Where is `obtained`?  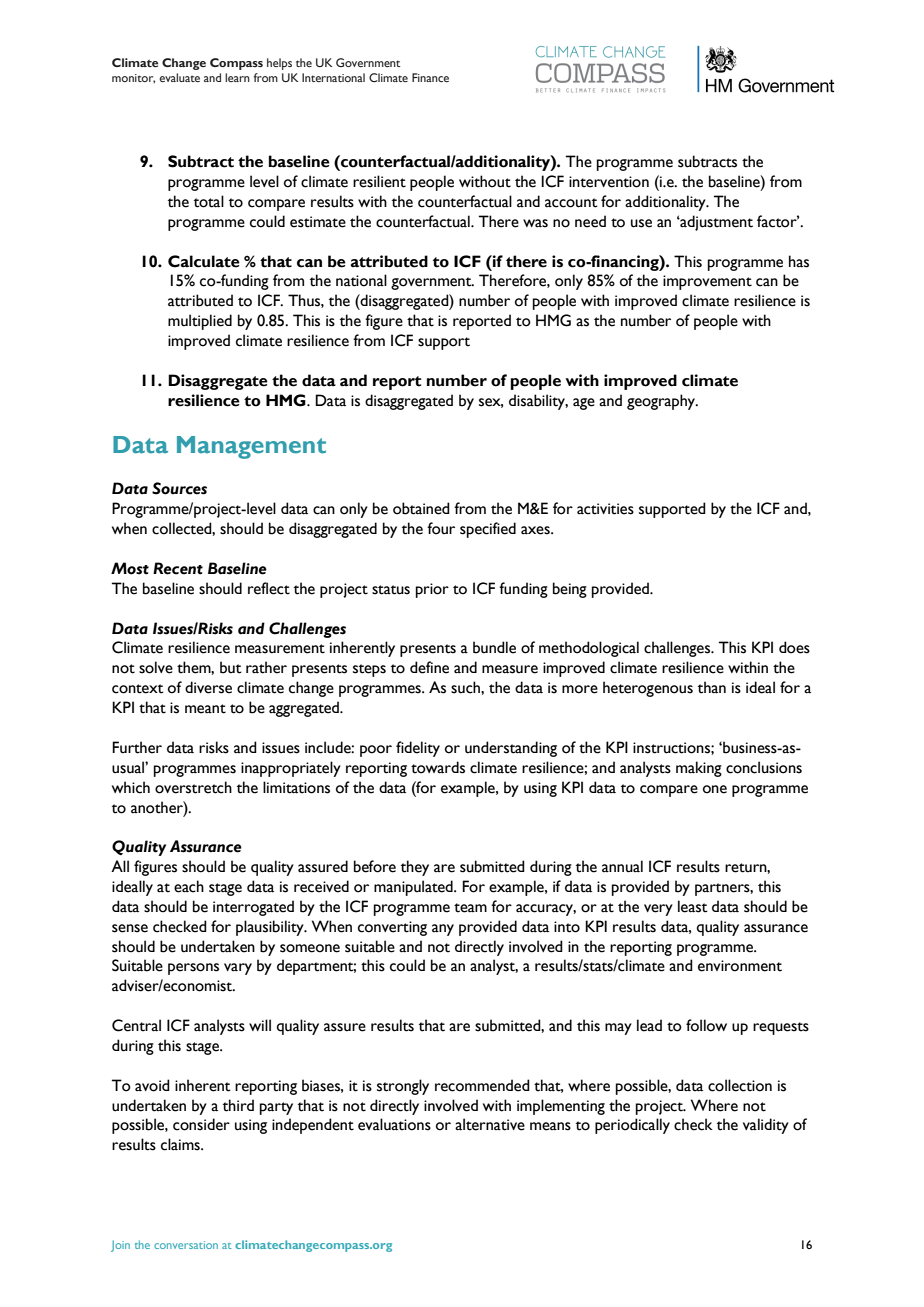
obtained is located at coordinates (421, 508).
